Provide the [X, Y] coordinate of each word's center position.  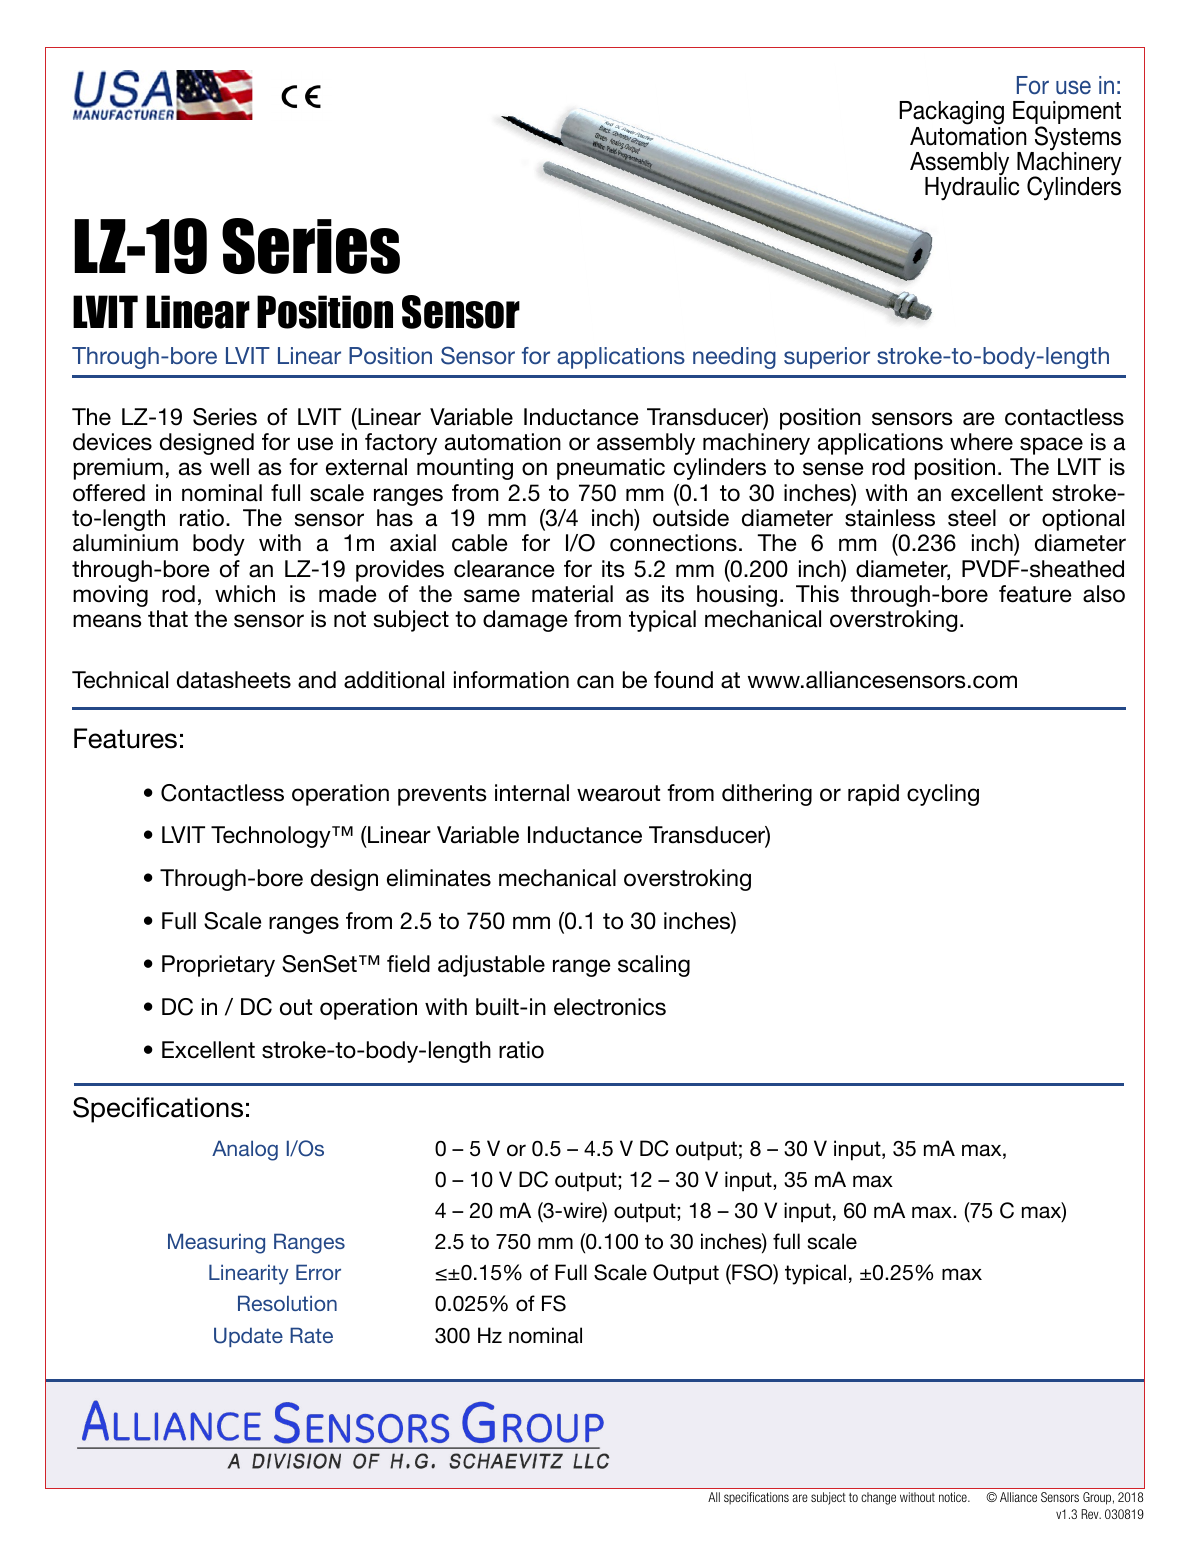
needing [734, 358]
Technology [272, 837]
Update [248, 1337]
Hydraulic [972, 187]
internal [532, 793]
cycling [943, 795]
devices [112, 442]
